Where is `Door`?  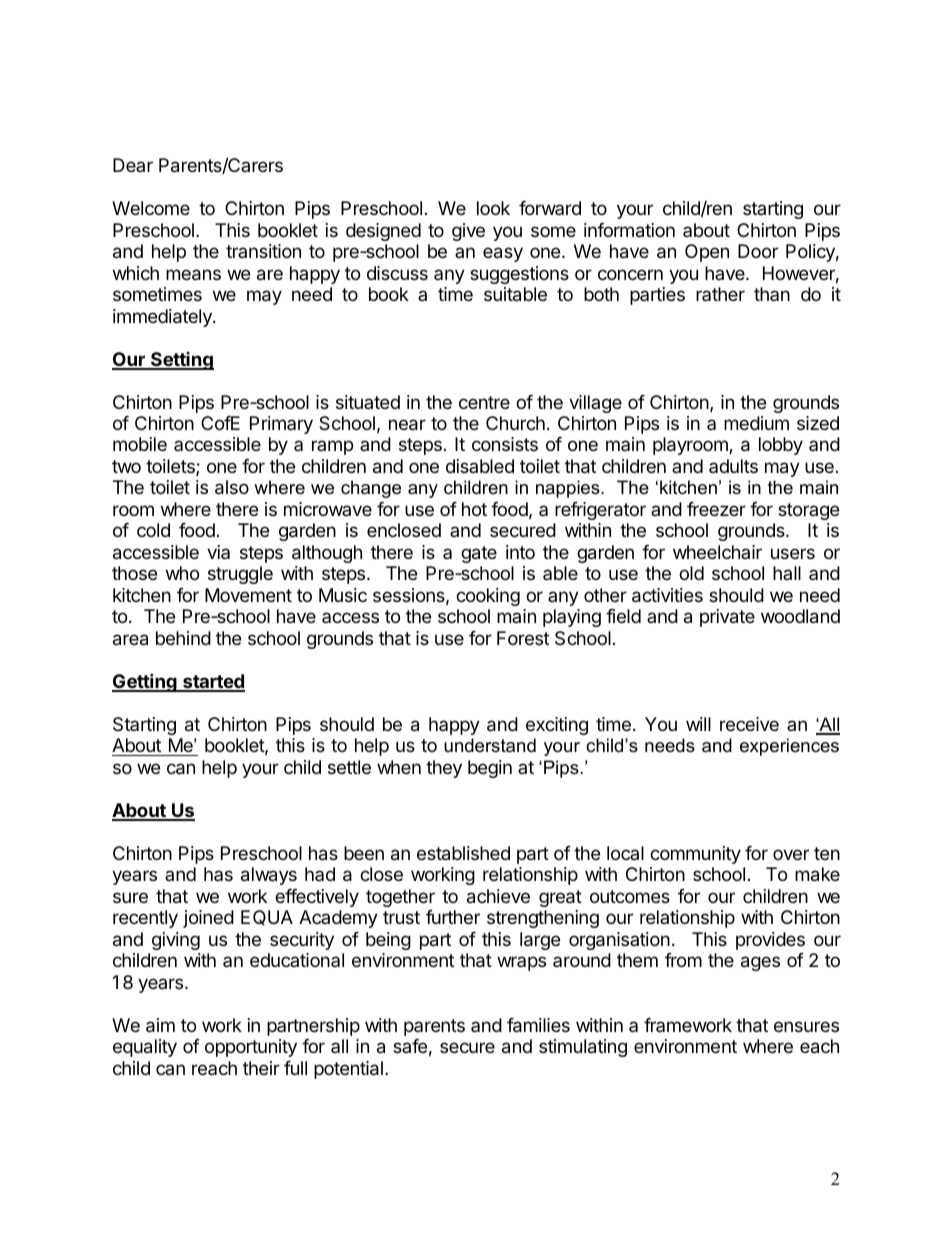 Door is located at coordinates (758, 251).
